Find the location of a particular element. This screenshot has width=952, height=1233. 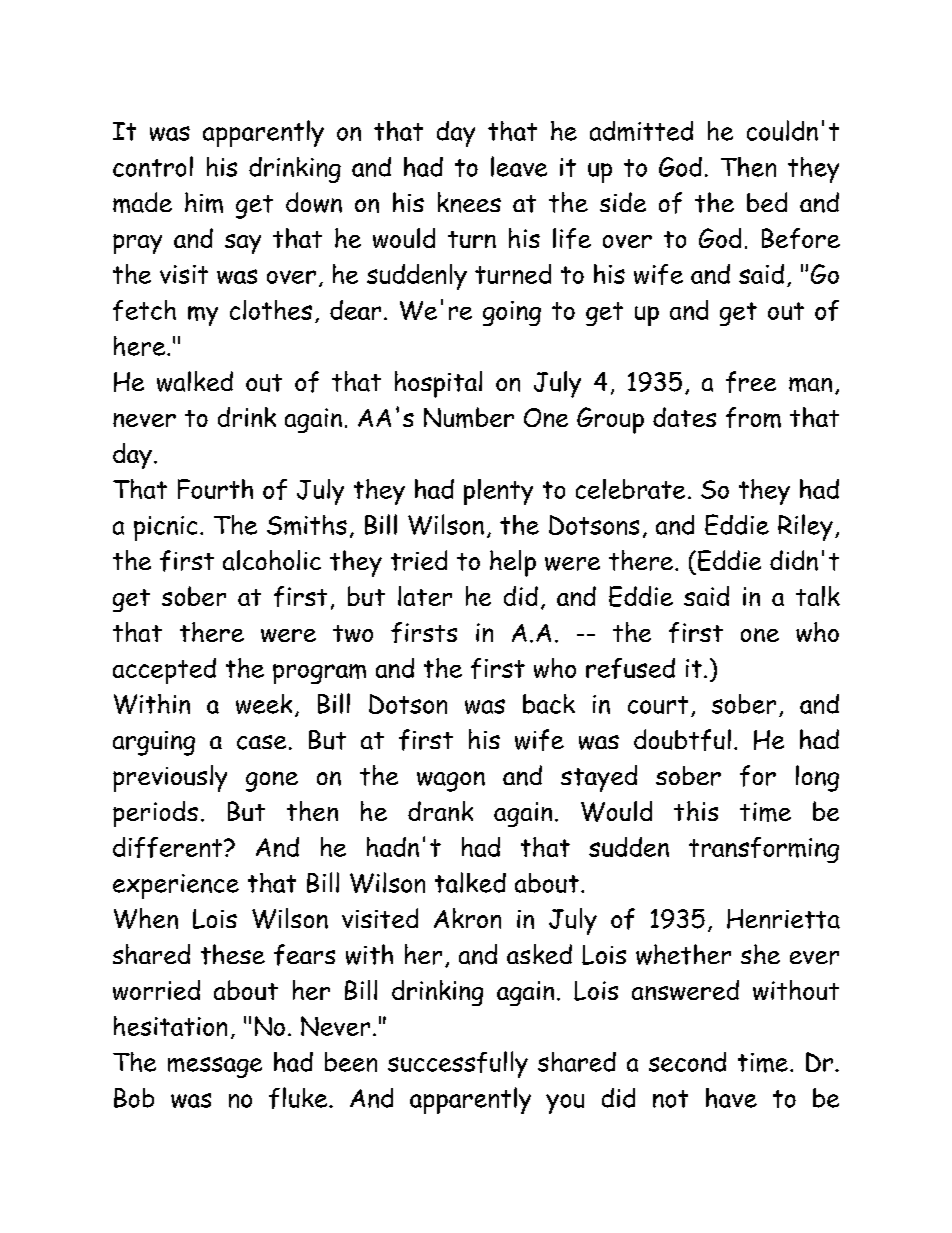

later is located at coordinates (425, 596).
